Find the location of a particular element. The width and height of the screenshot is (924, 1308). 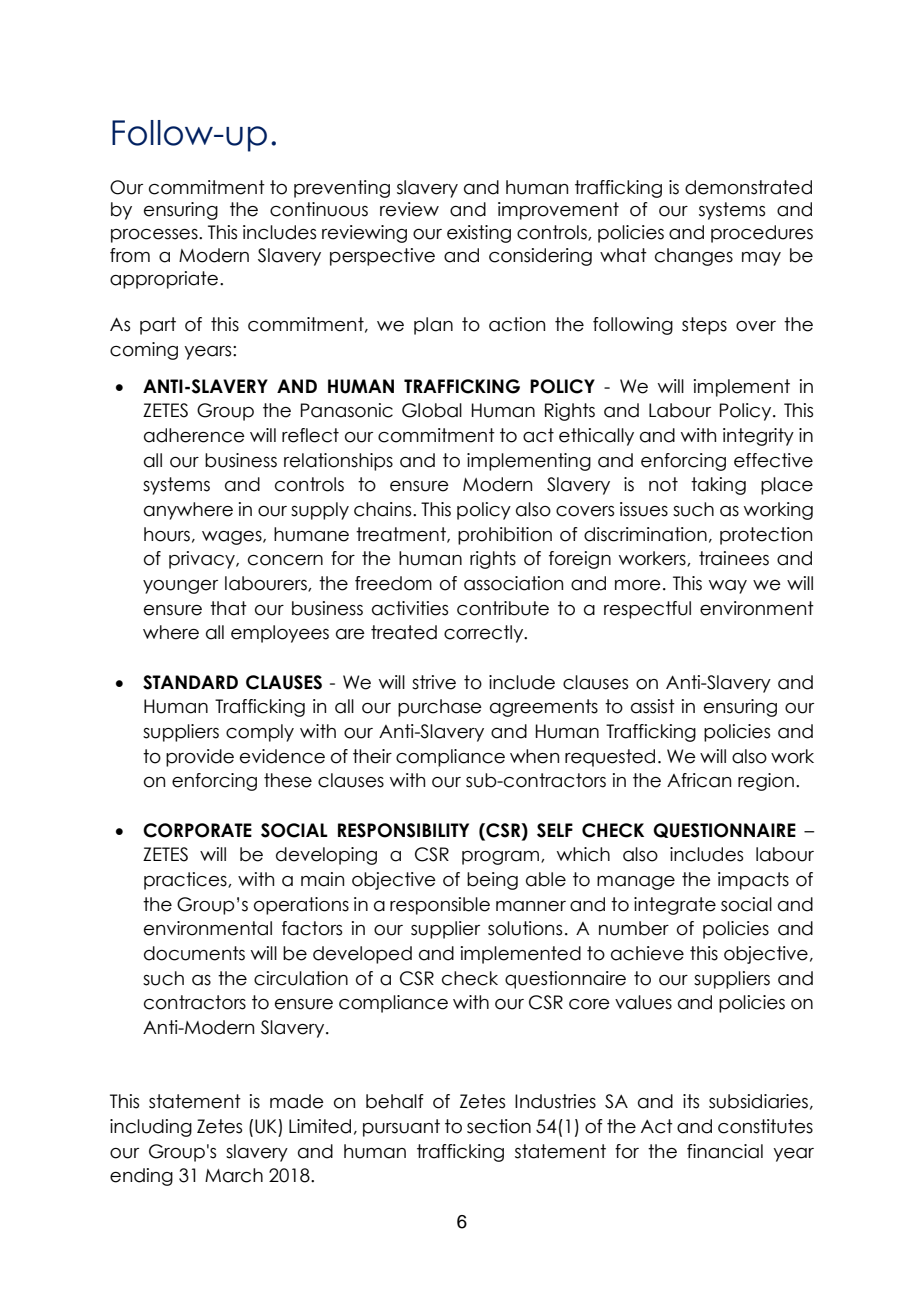

assist is located at coordinates (653, 706).
